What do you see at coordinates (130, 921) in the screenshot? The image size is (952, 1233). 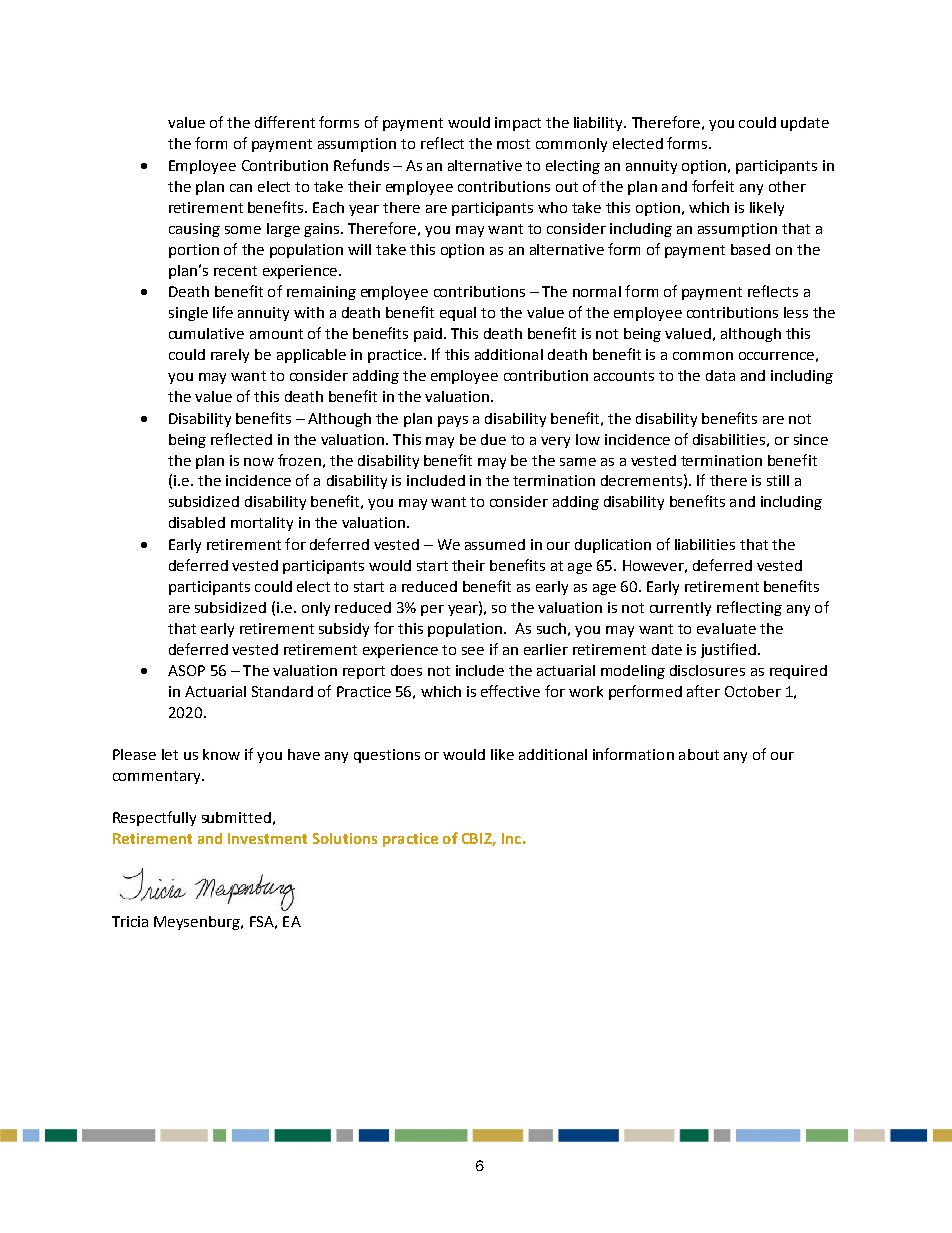 I see `Tricia` at bounding box center [130, 921].
